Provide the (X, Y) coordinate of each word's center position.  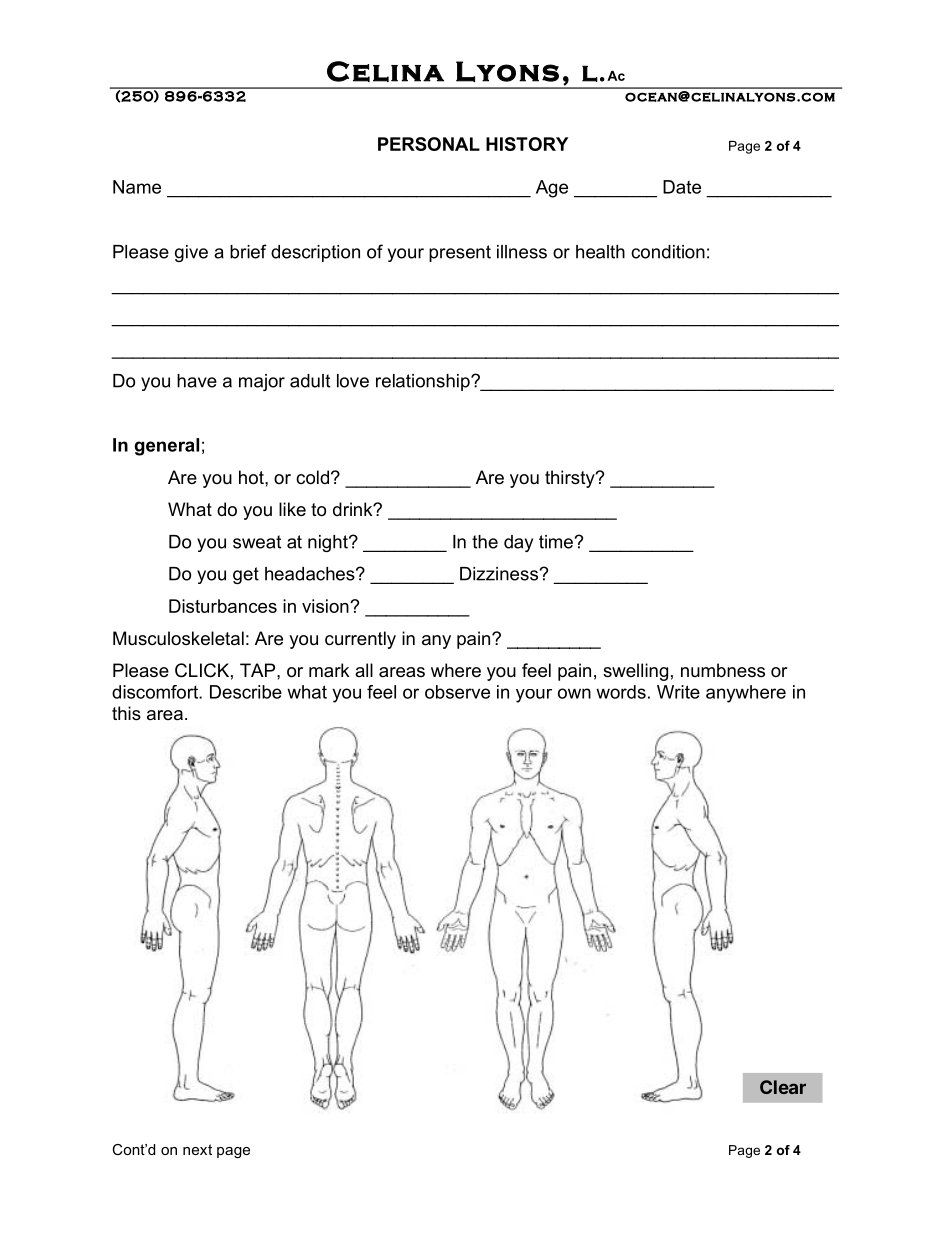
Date (682, 187)
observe (457, 692)
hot (252, 477)
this (126, 713)
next (197, 1149)
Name (137, 187)
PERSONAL (429, 144)
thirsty (571, 479)
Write (678, 692)
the (485, 542)
